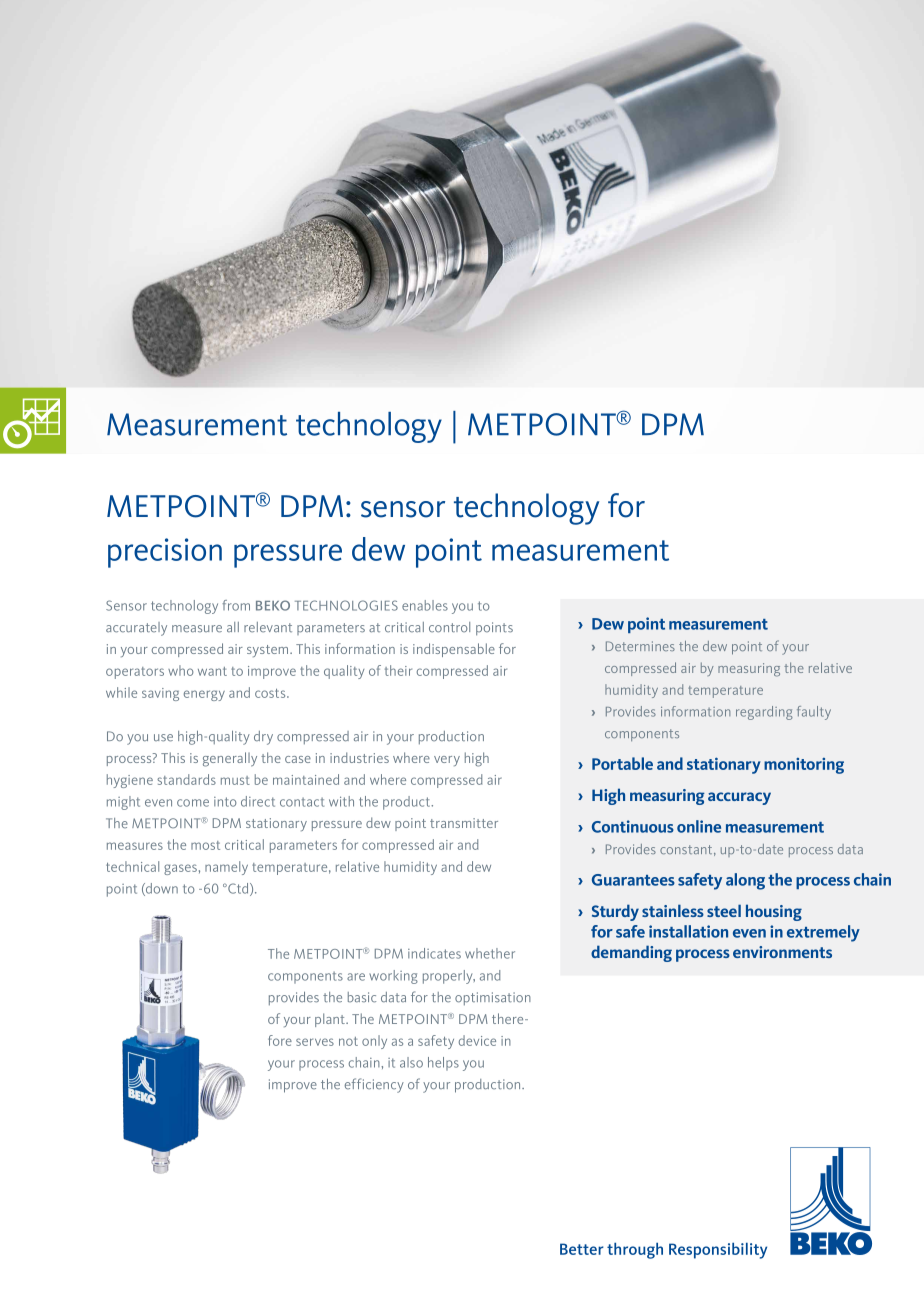  What do you see at coordinates (447, 761) in the screenshot?
I see `very` at bounding box center [447, 761].
